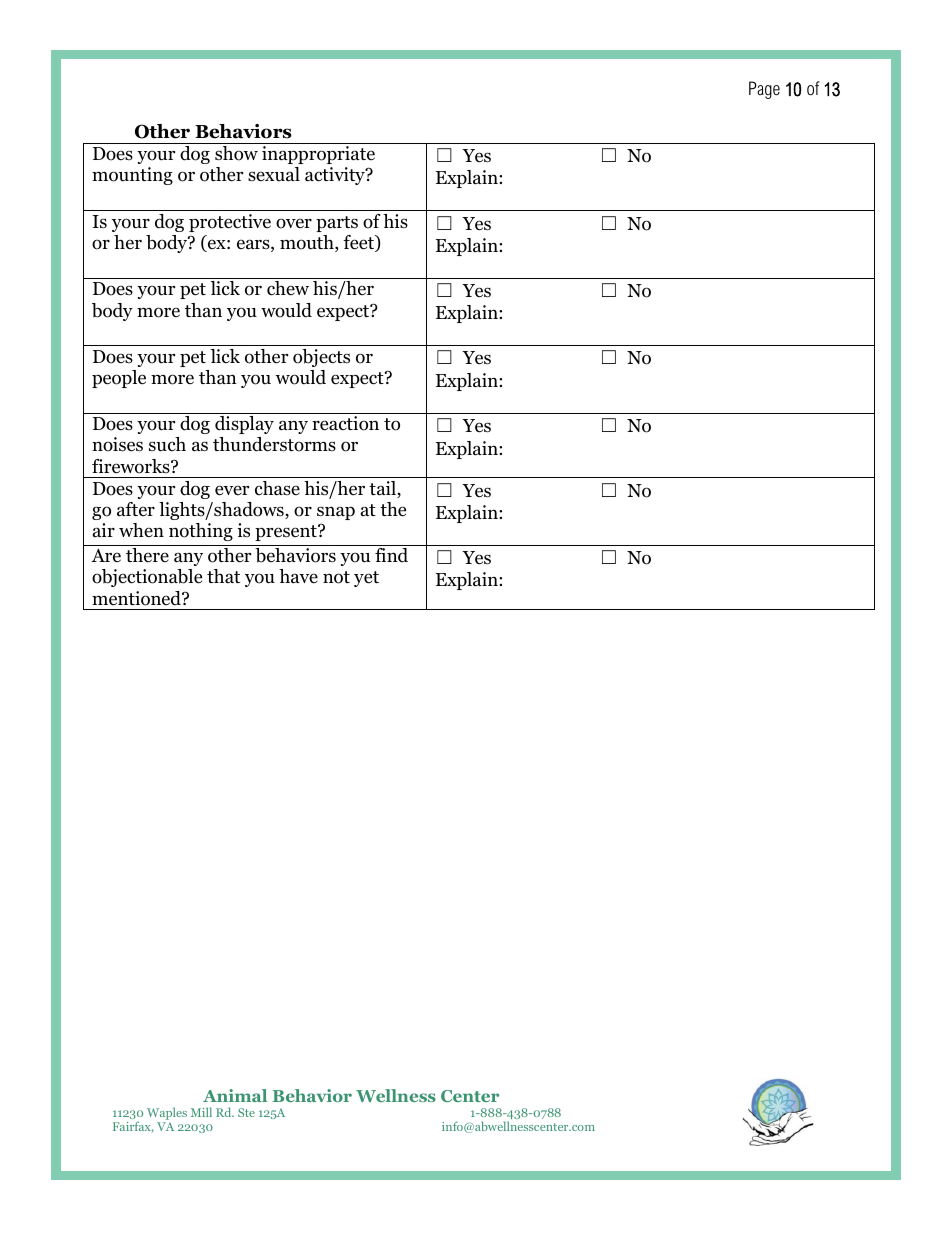 The width and height of the page is (952, 1233). What do you see at coordinates (764, 90) in the page?
I see `Page` at bounding box center [764, 90].
